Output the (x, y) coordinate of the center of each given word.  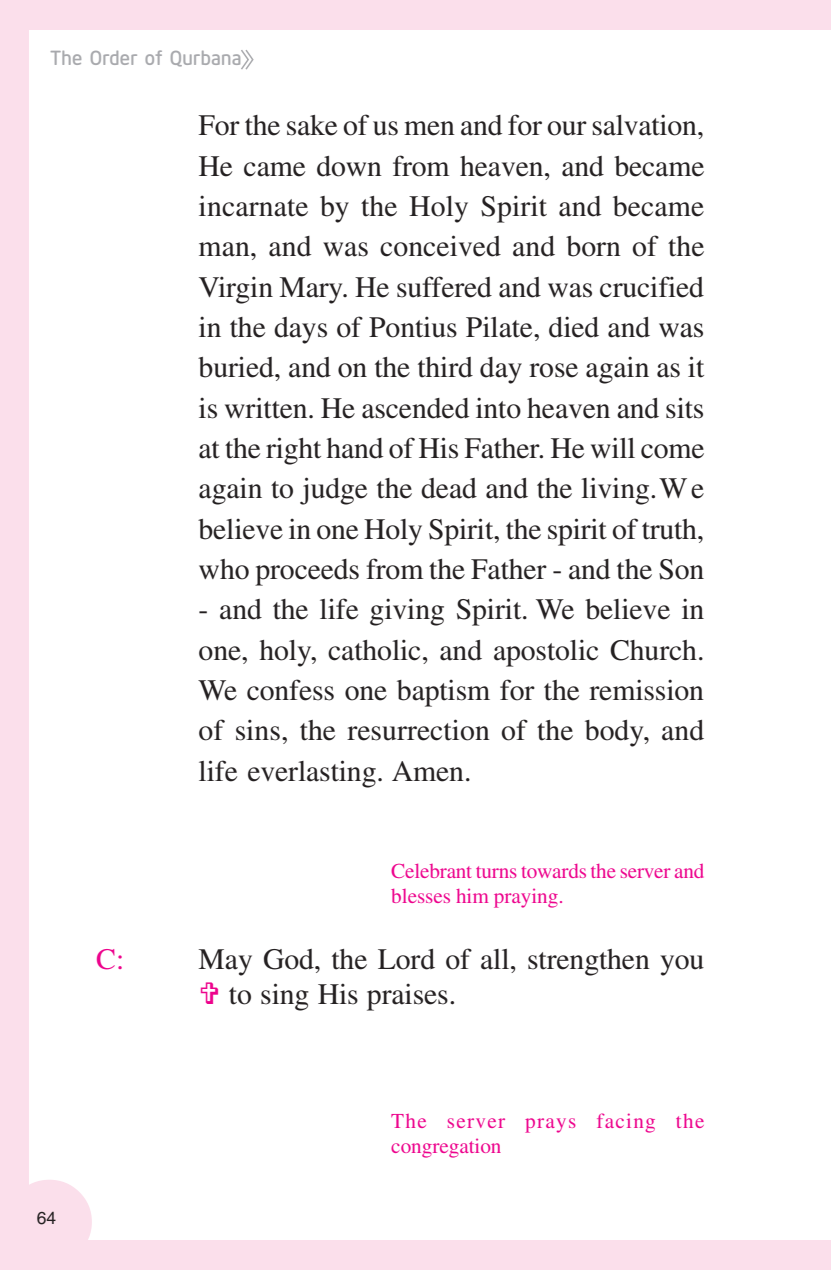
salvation (645, 125)
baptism (443, 693)
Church (653, 650)
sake (312, 125)
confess (290, 690)
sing (285, 997)
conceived (440, 246)
